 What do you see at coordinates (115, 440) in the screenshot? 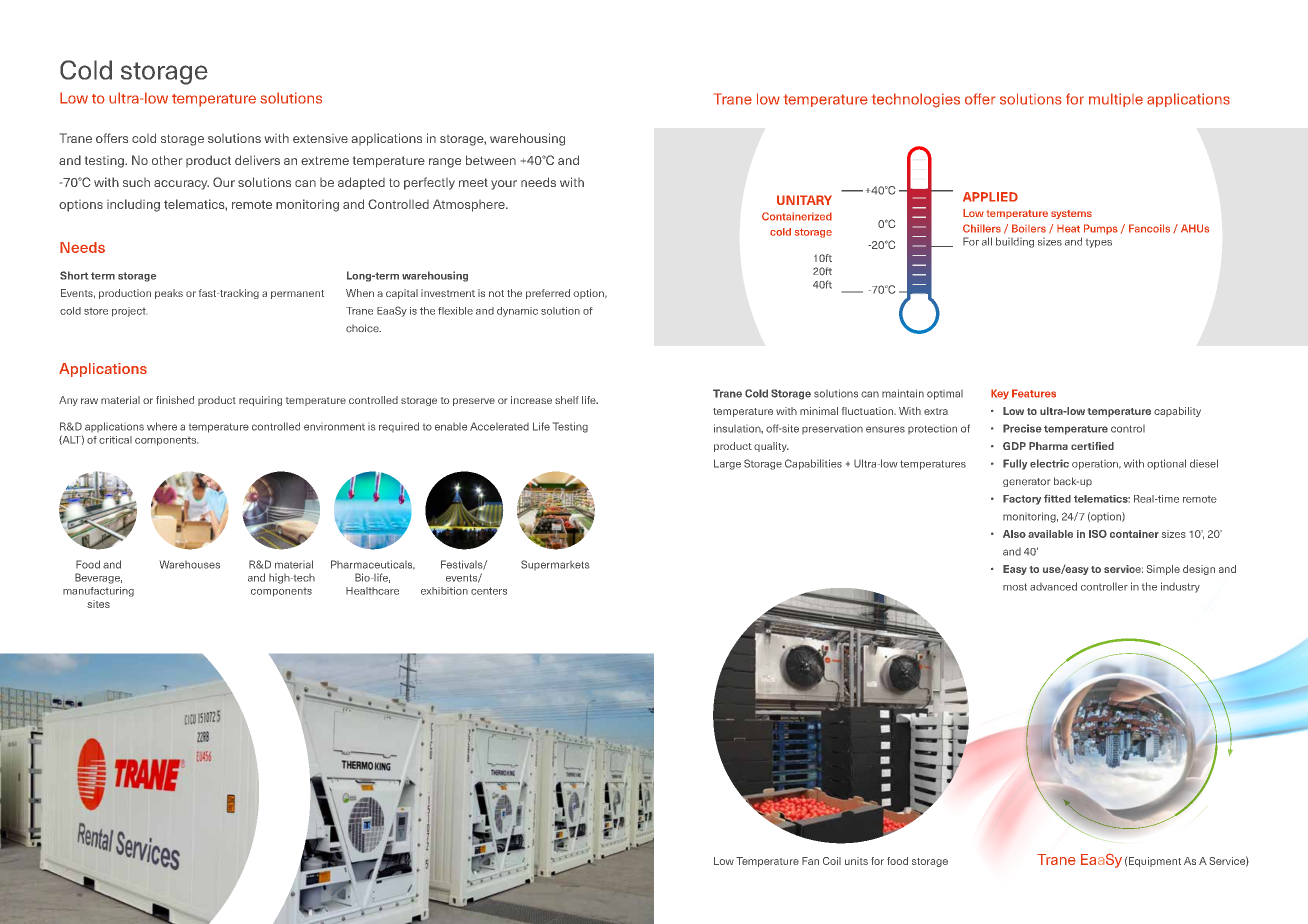
I see `critical` at bounding box center [115, 440].
